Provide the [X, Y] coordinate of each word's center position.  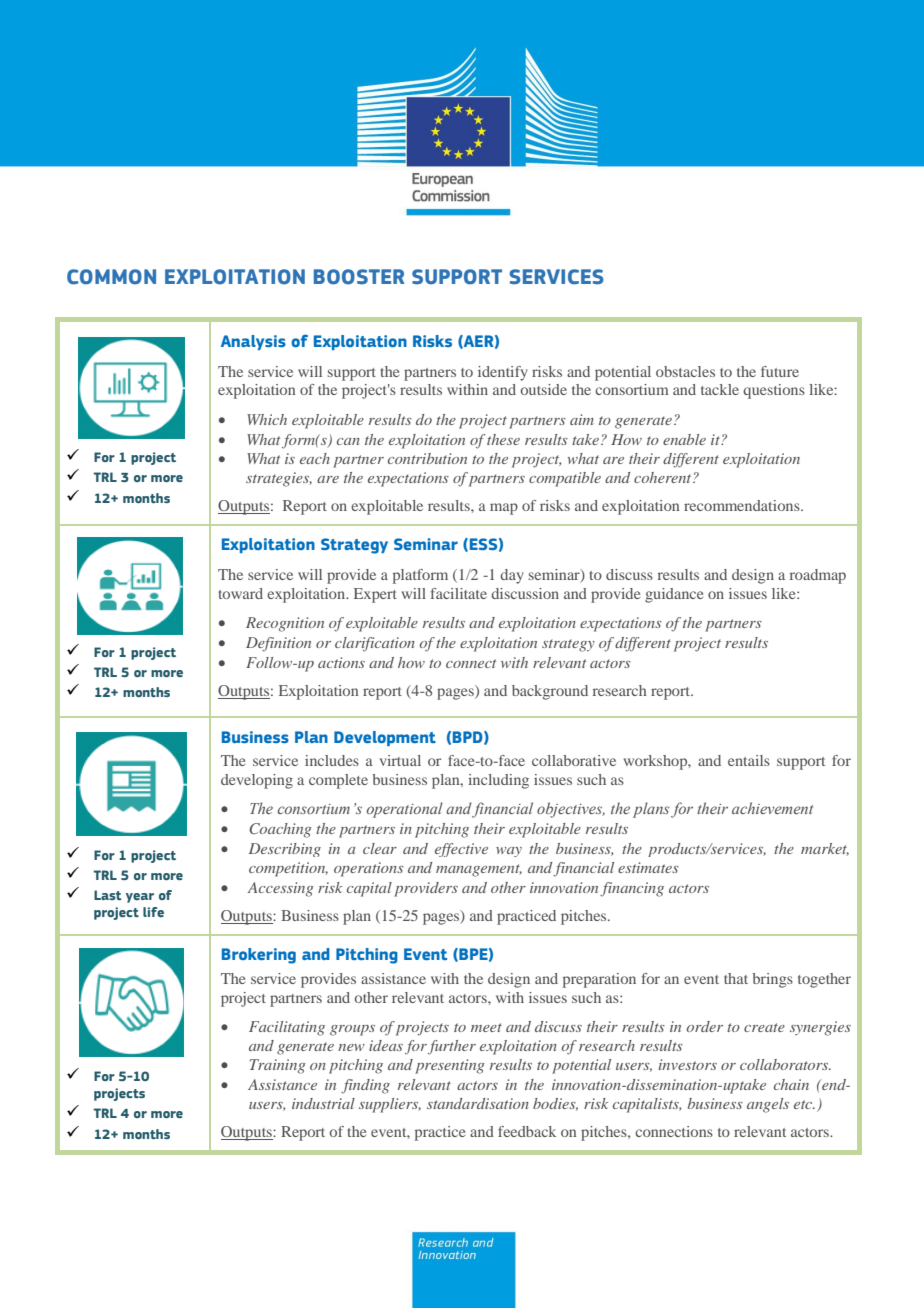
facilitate [458, 593]
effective [461, 850]
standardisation [478, 1103]
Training [278, 1066]
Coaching [280, 830]
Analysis [253, 342]
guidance [674, 595]
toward [240, 593]
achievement [772, 808]
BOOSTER [359, 277]
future [780, 371]
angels [768, 1105]
